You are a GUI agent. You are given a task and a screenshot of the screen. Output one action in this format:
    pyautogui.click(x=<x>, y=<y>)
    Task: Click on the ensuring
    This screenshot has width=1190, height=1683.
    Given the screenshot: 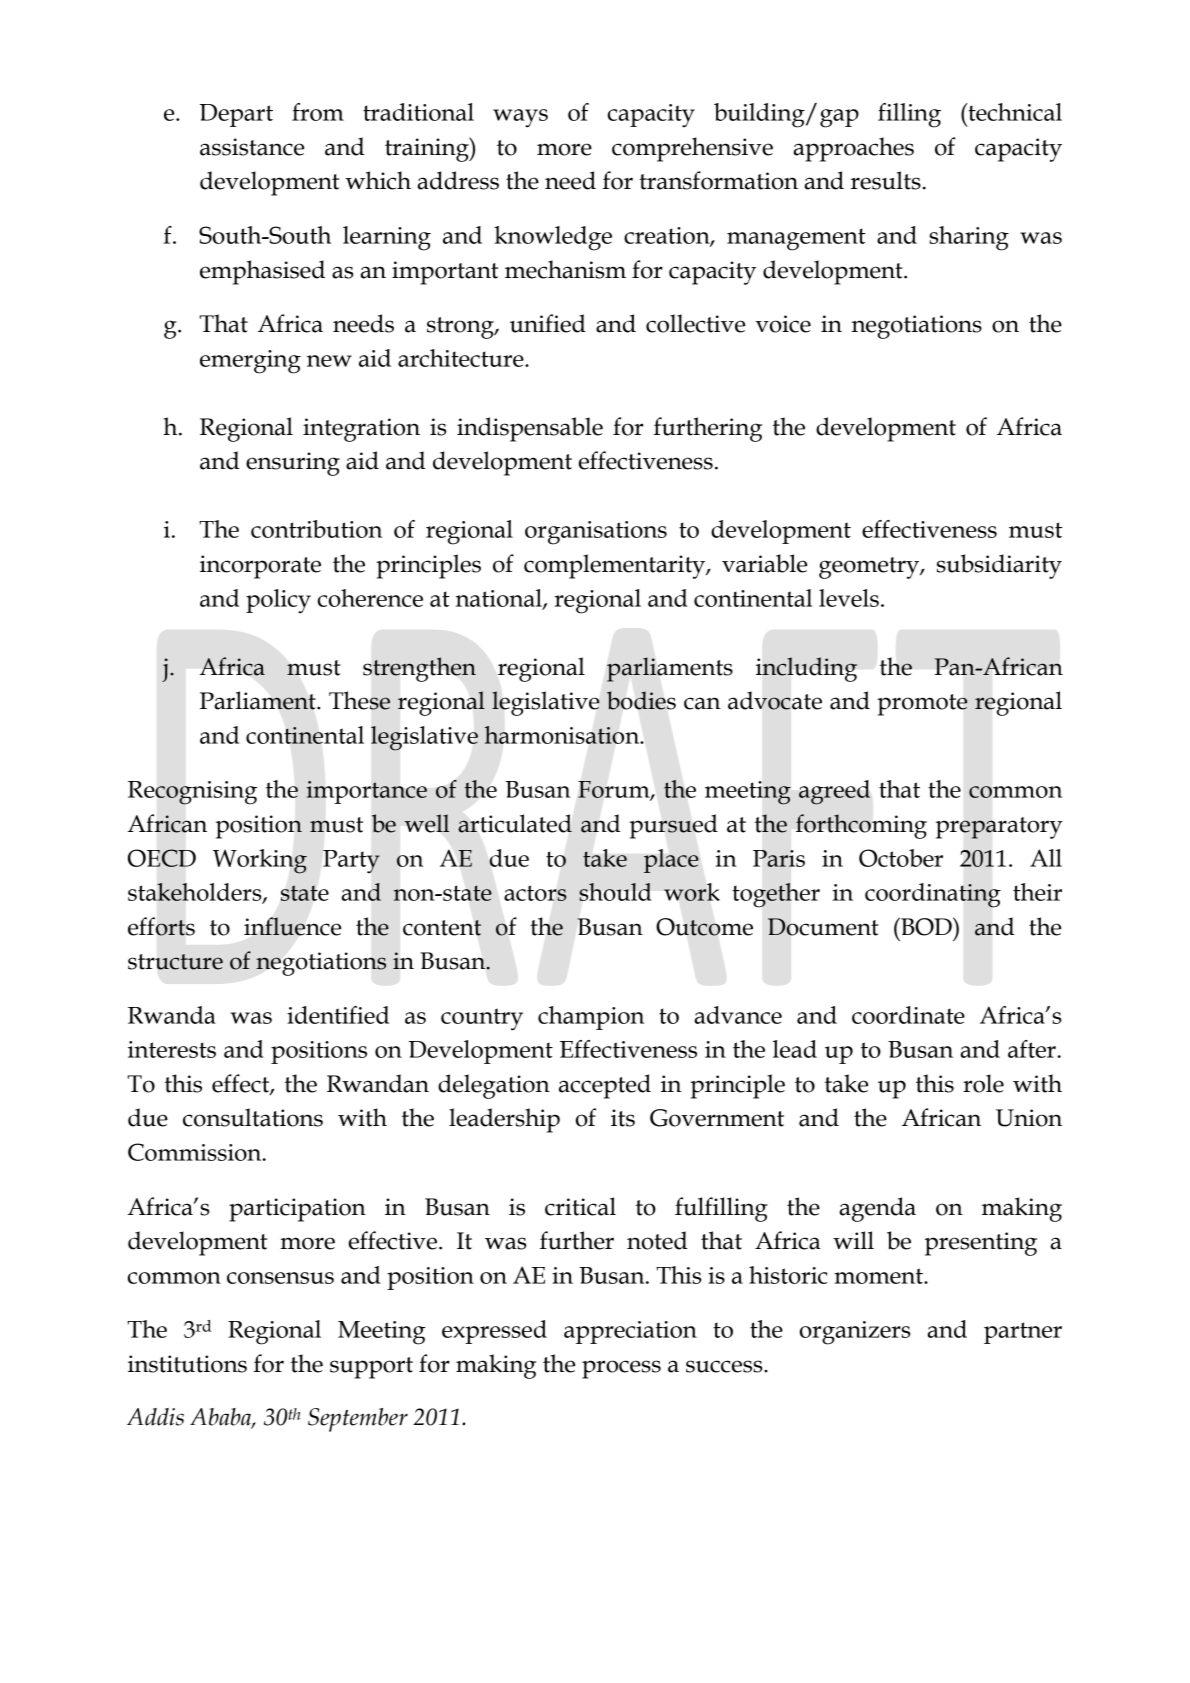 What is the action you would take?
    pyautogui.click(x=293, y=464)
